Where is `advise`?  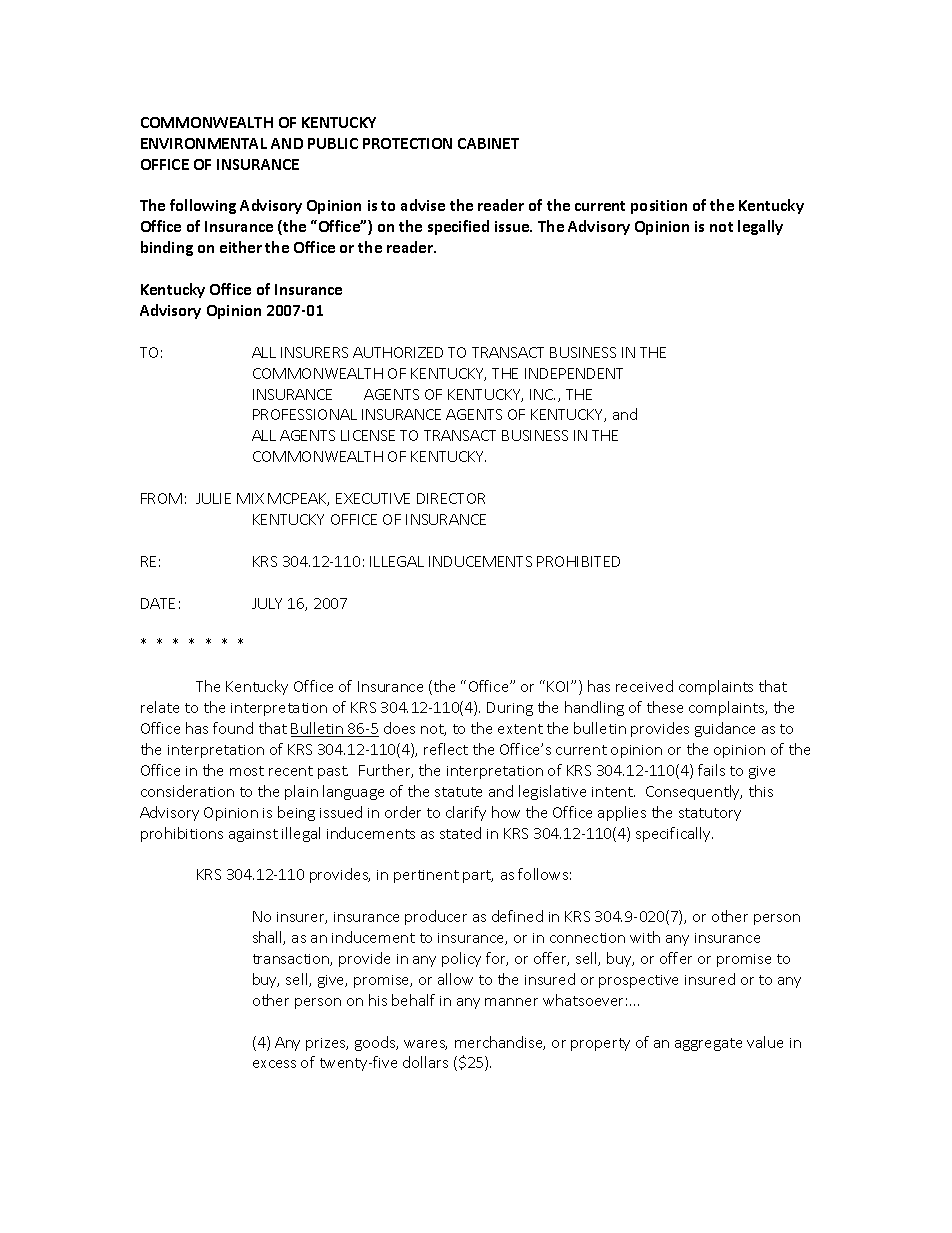
advise is located at coordinates (423, 205).
